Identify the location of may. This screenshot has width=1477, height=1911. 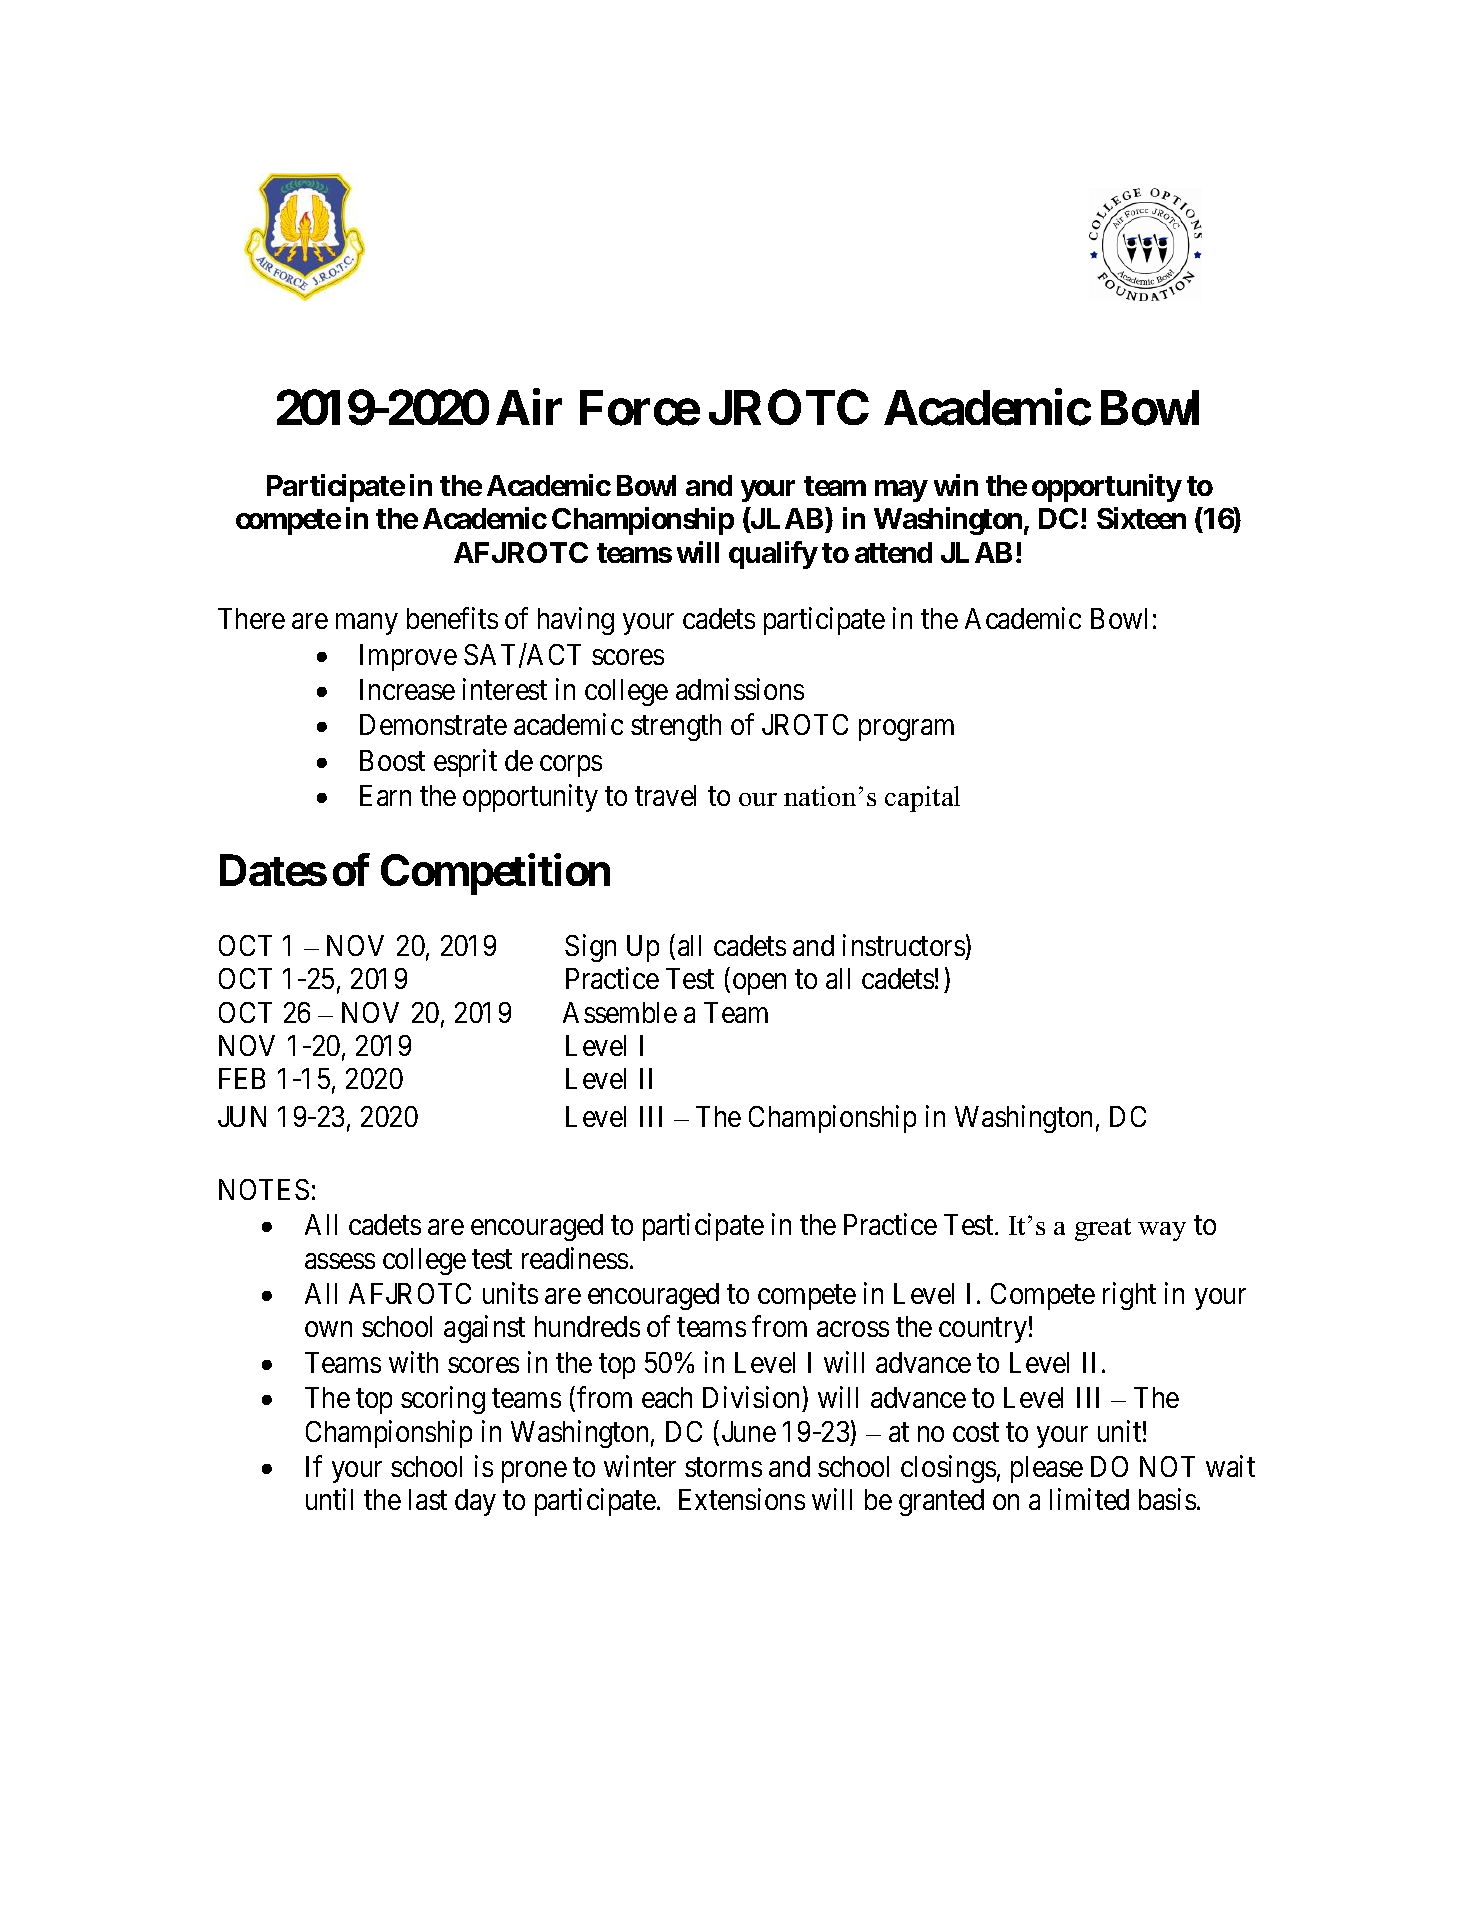
(901, 491).
